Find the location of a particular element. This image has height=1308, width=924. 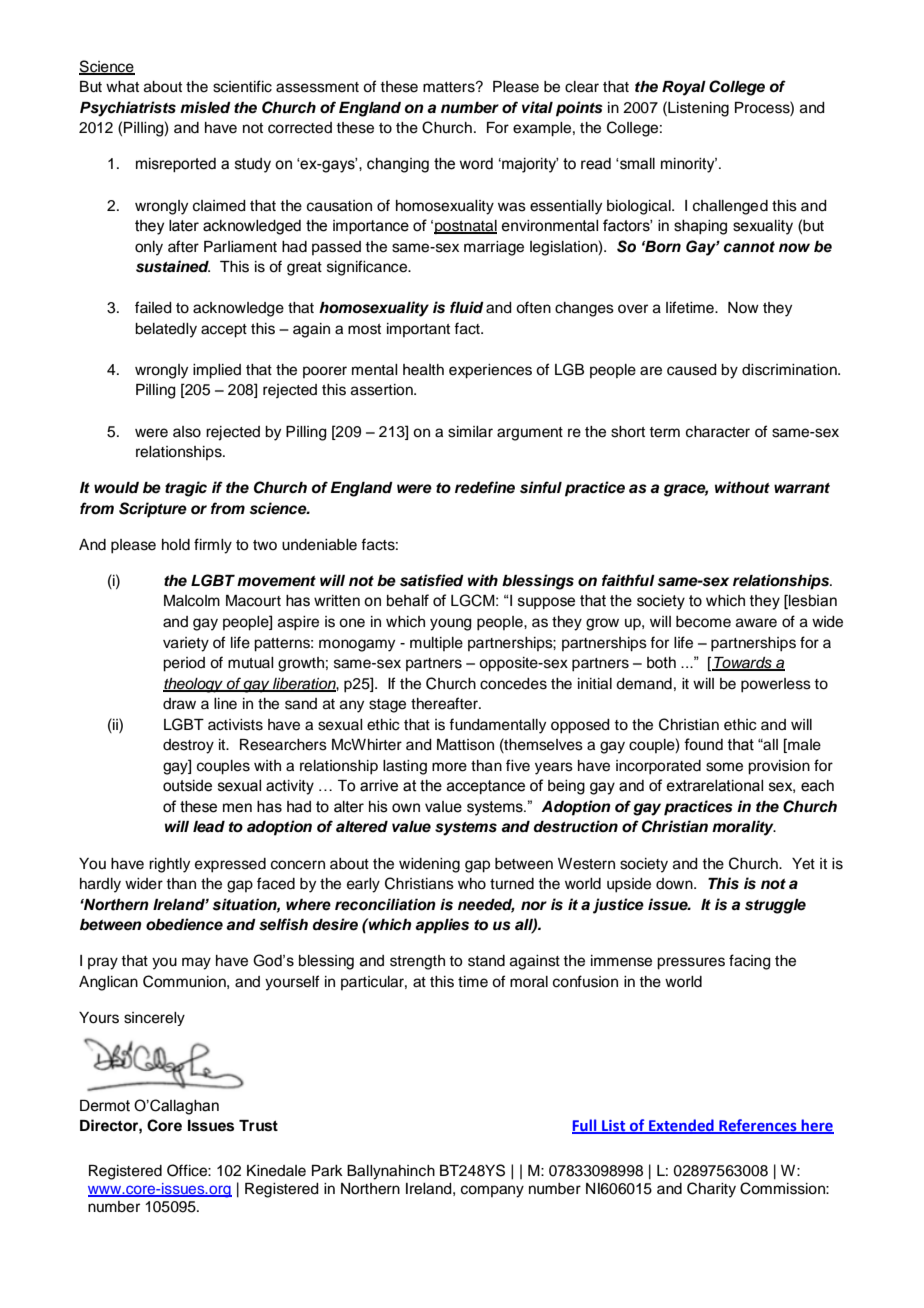

matters is located at coordinates (450, 87).
